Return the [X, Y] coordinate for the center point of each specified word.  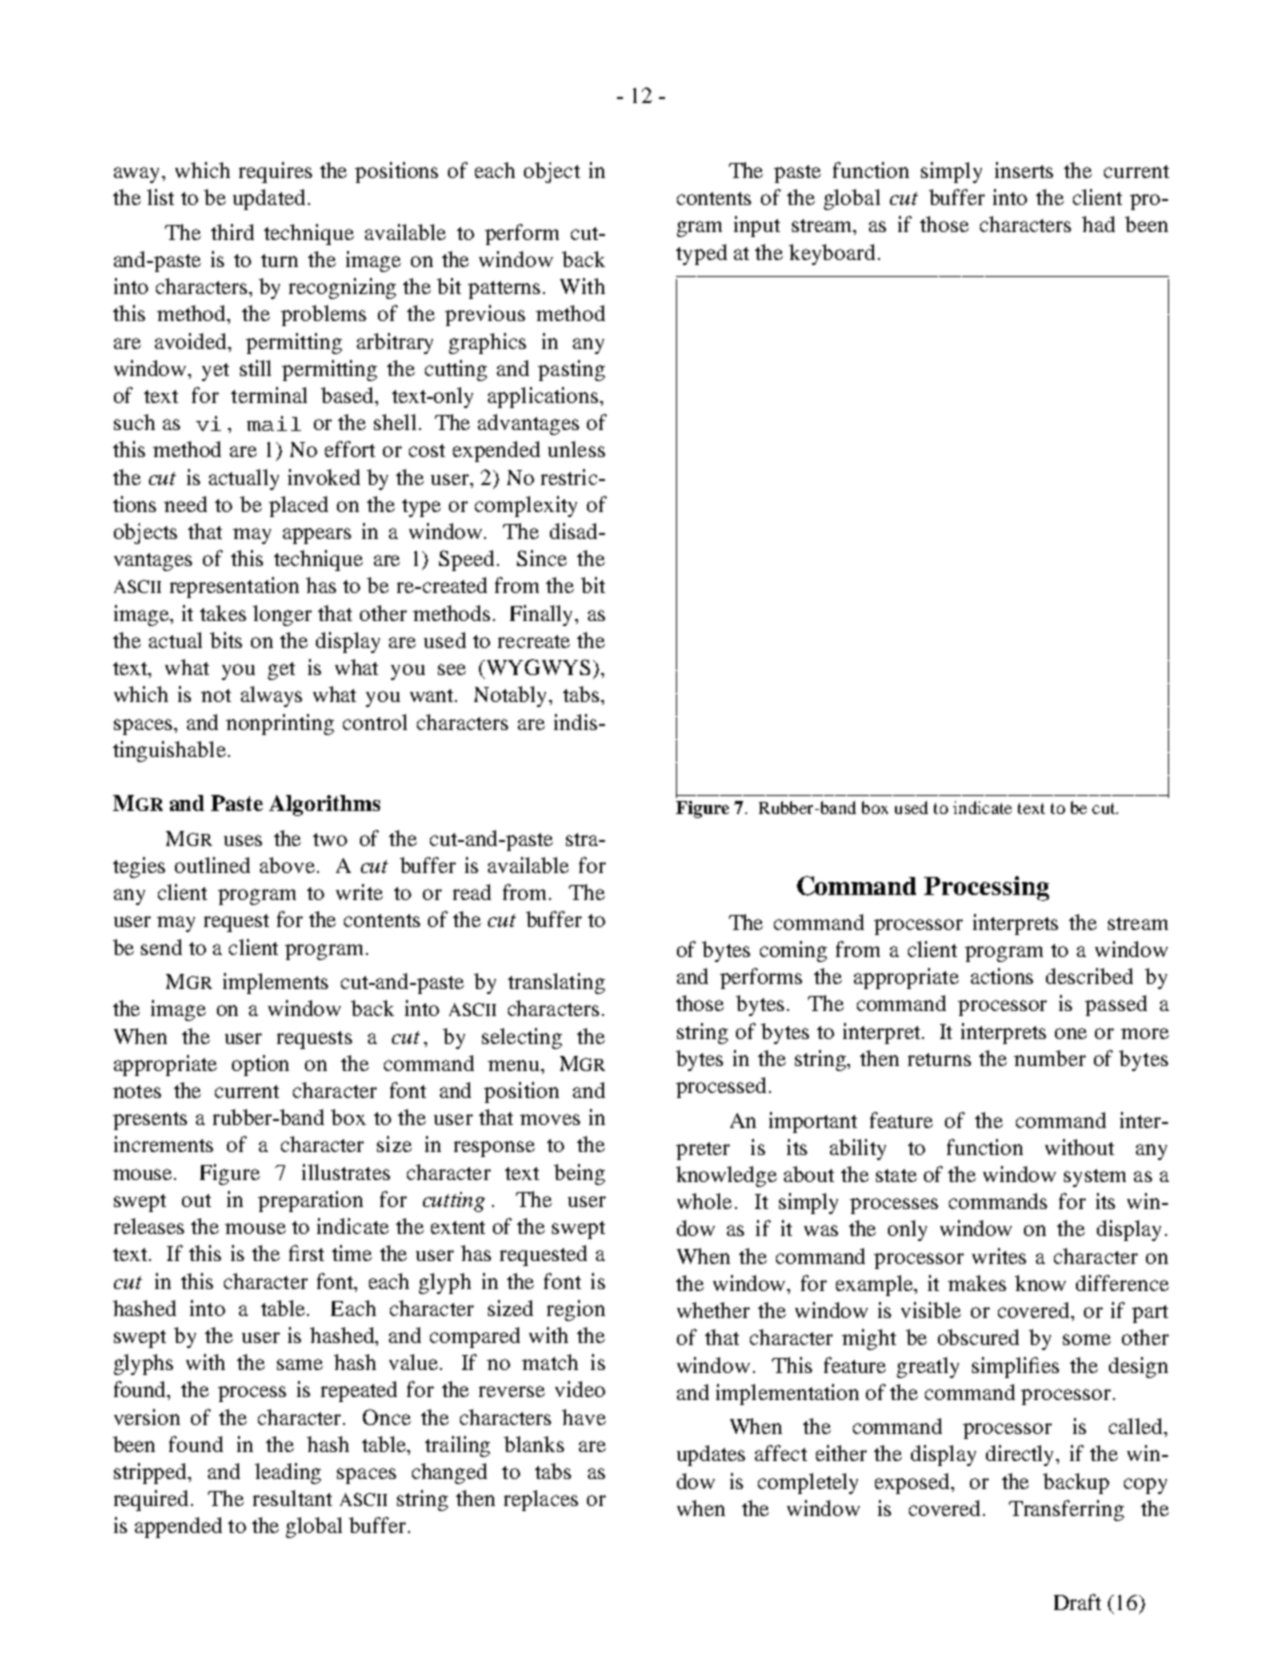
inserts [1024, 170]
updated [269, 199]
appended [178, 1527]
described [1089, 976]
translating [556, 983]
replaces [541, 1500]
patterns [504, 290]
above [287, 865]
